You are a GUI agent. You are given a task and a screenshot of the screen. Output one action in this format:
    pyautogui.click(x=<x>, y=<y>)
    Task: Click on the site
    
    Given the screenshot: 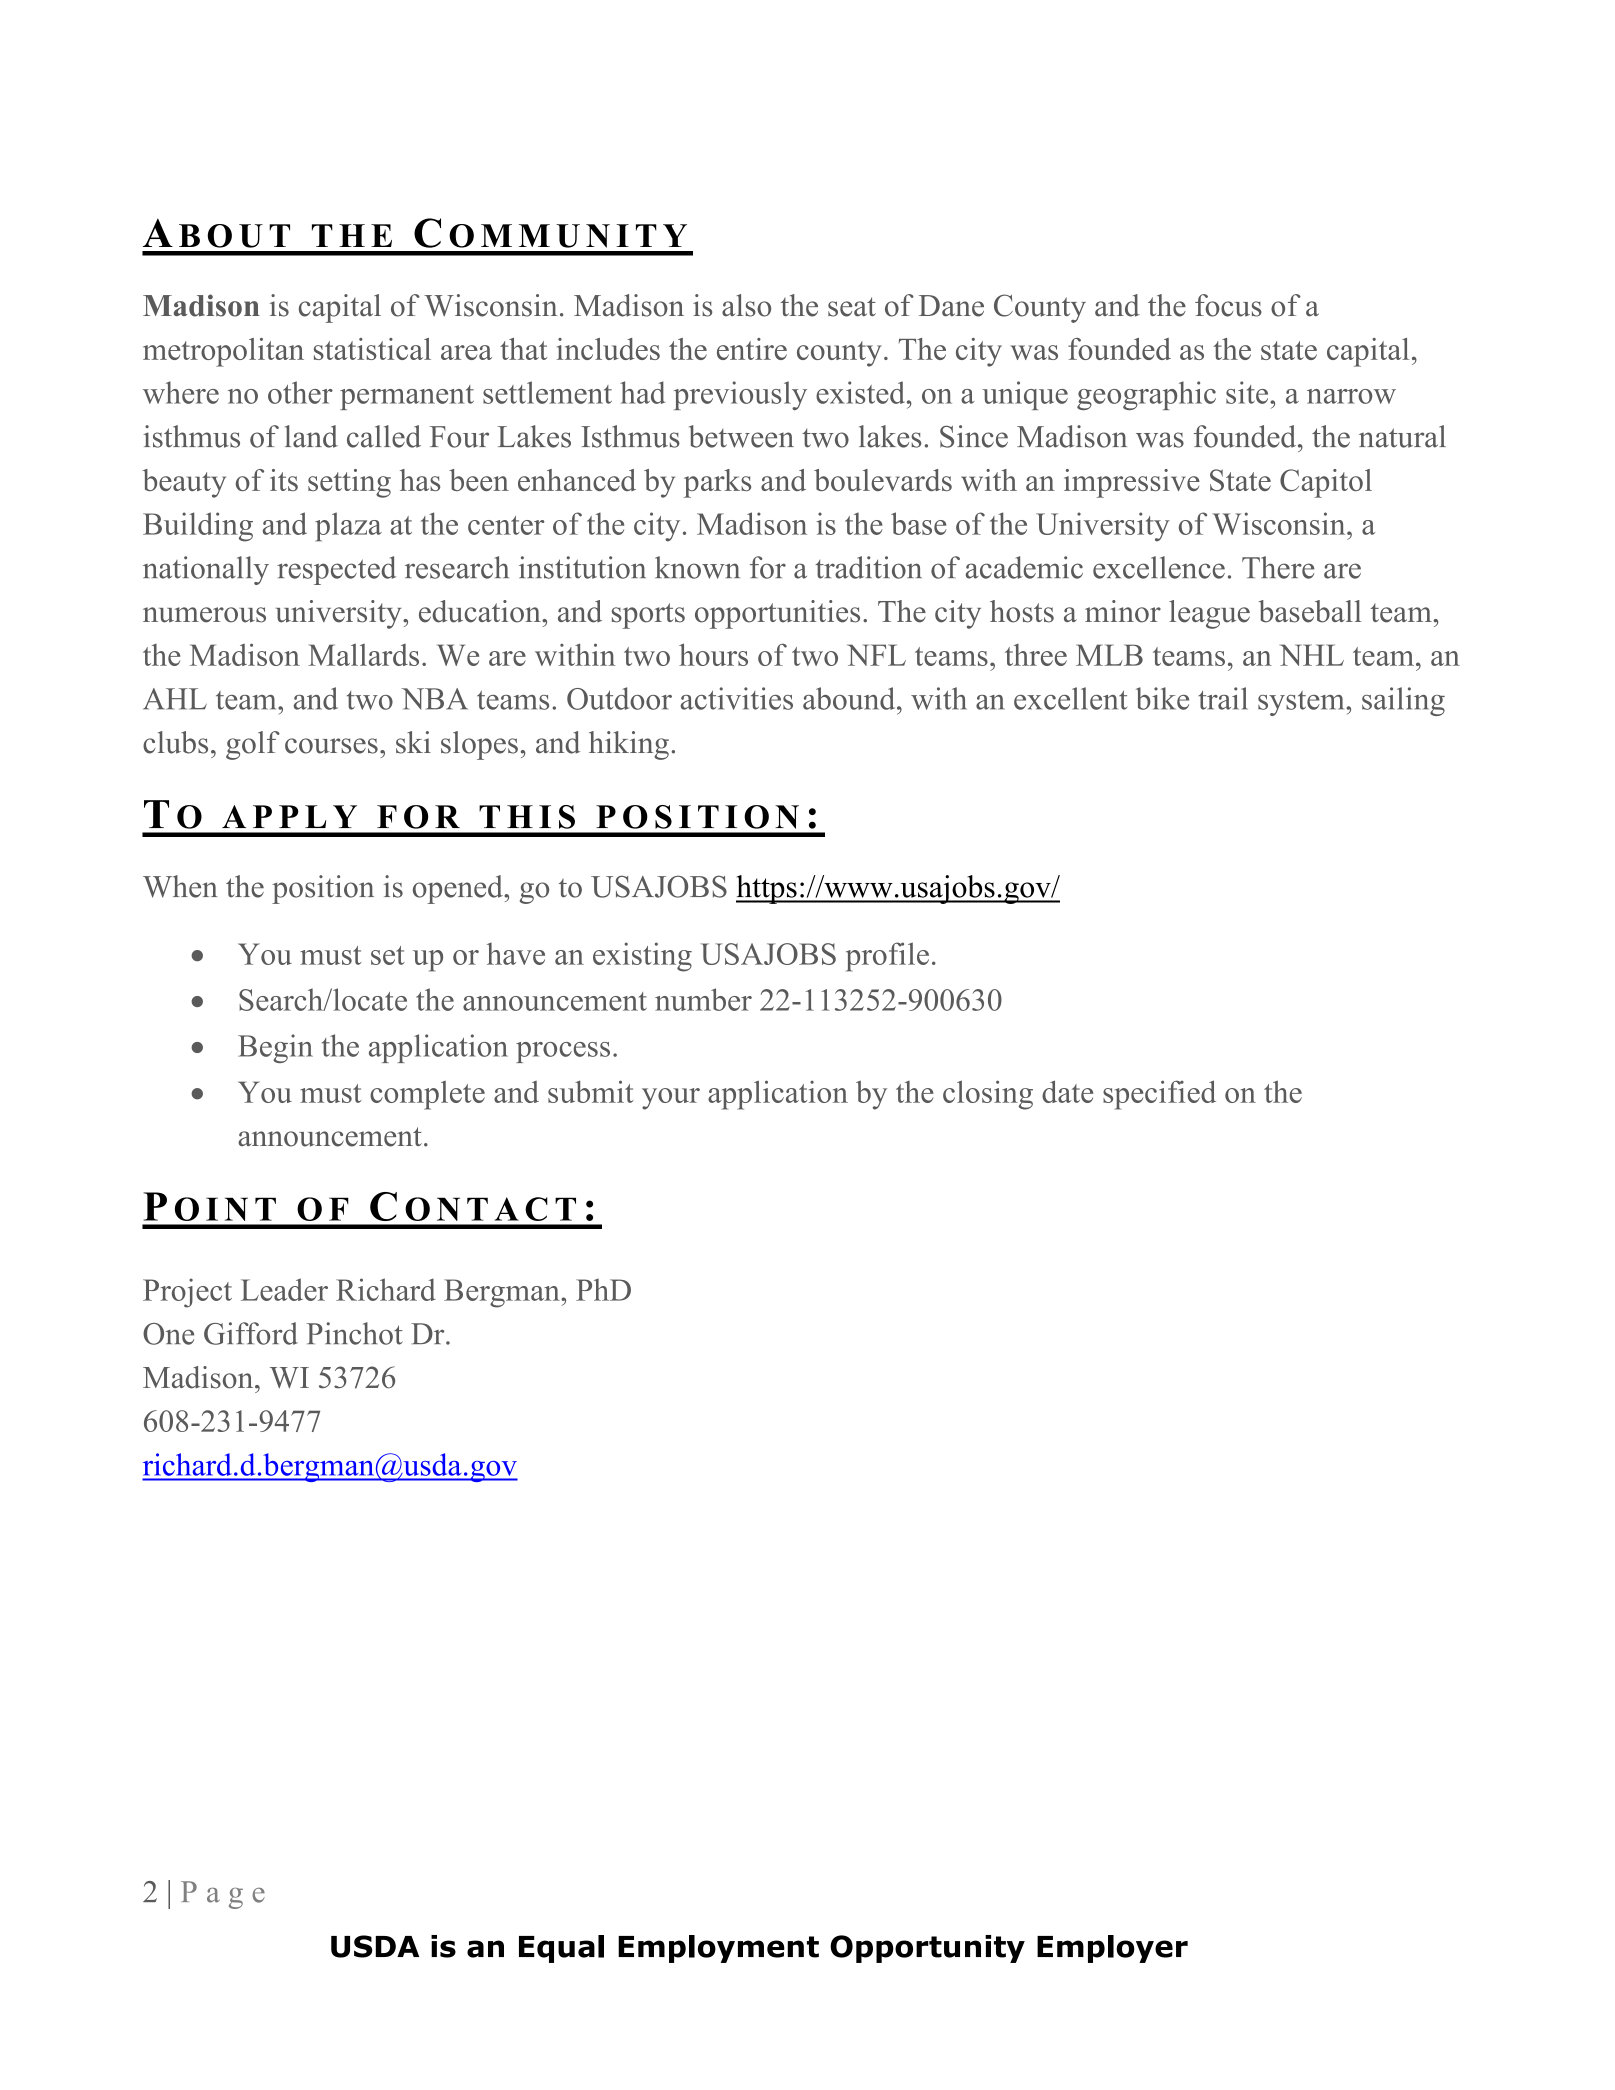 What is the action you would take?
    pyautogui.click(x=1248, y=392)
